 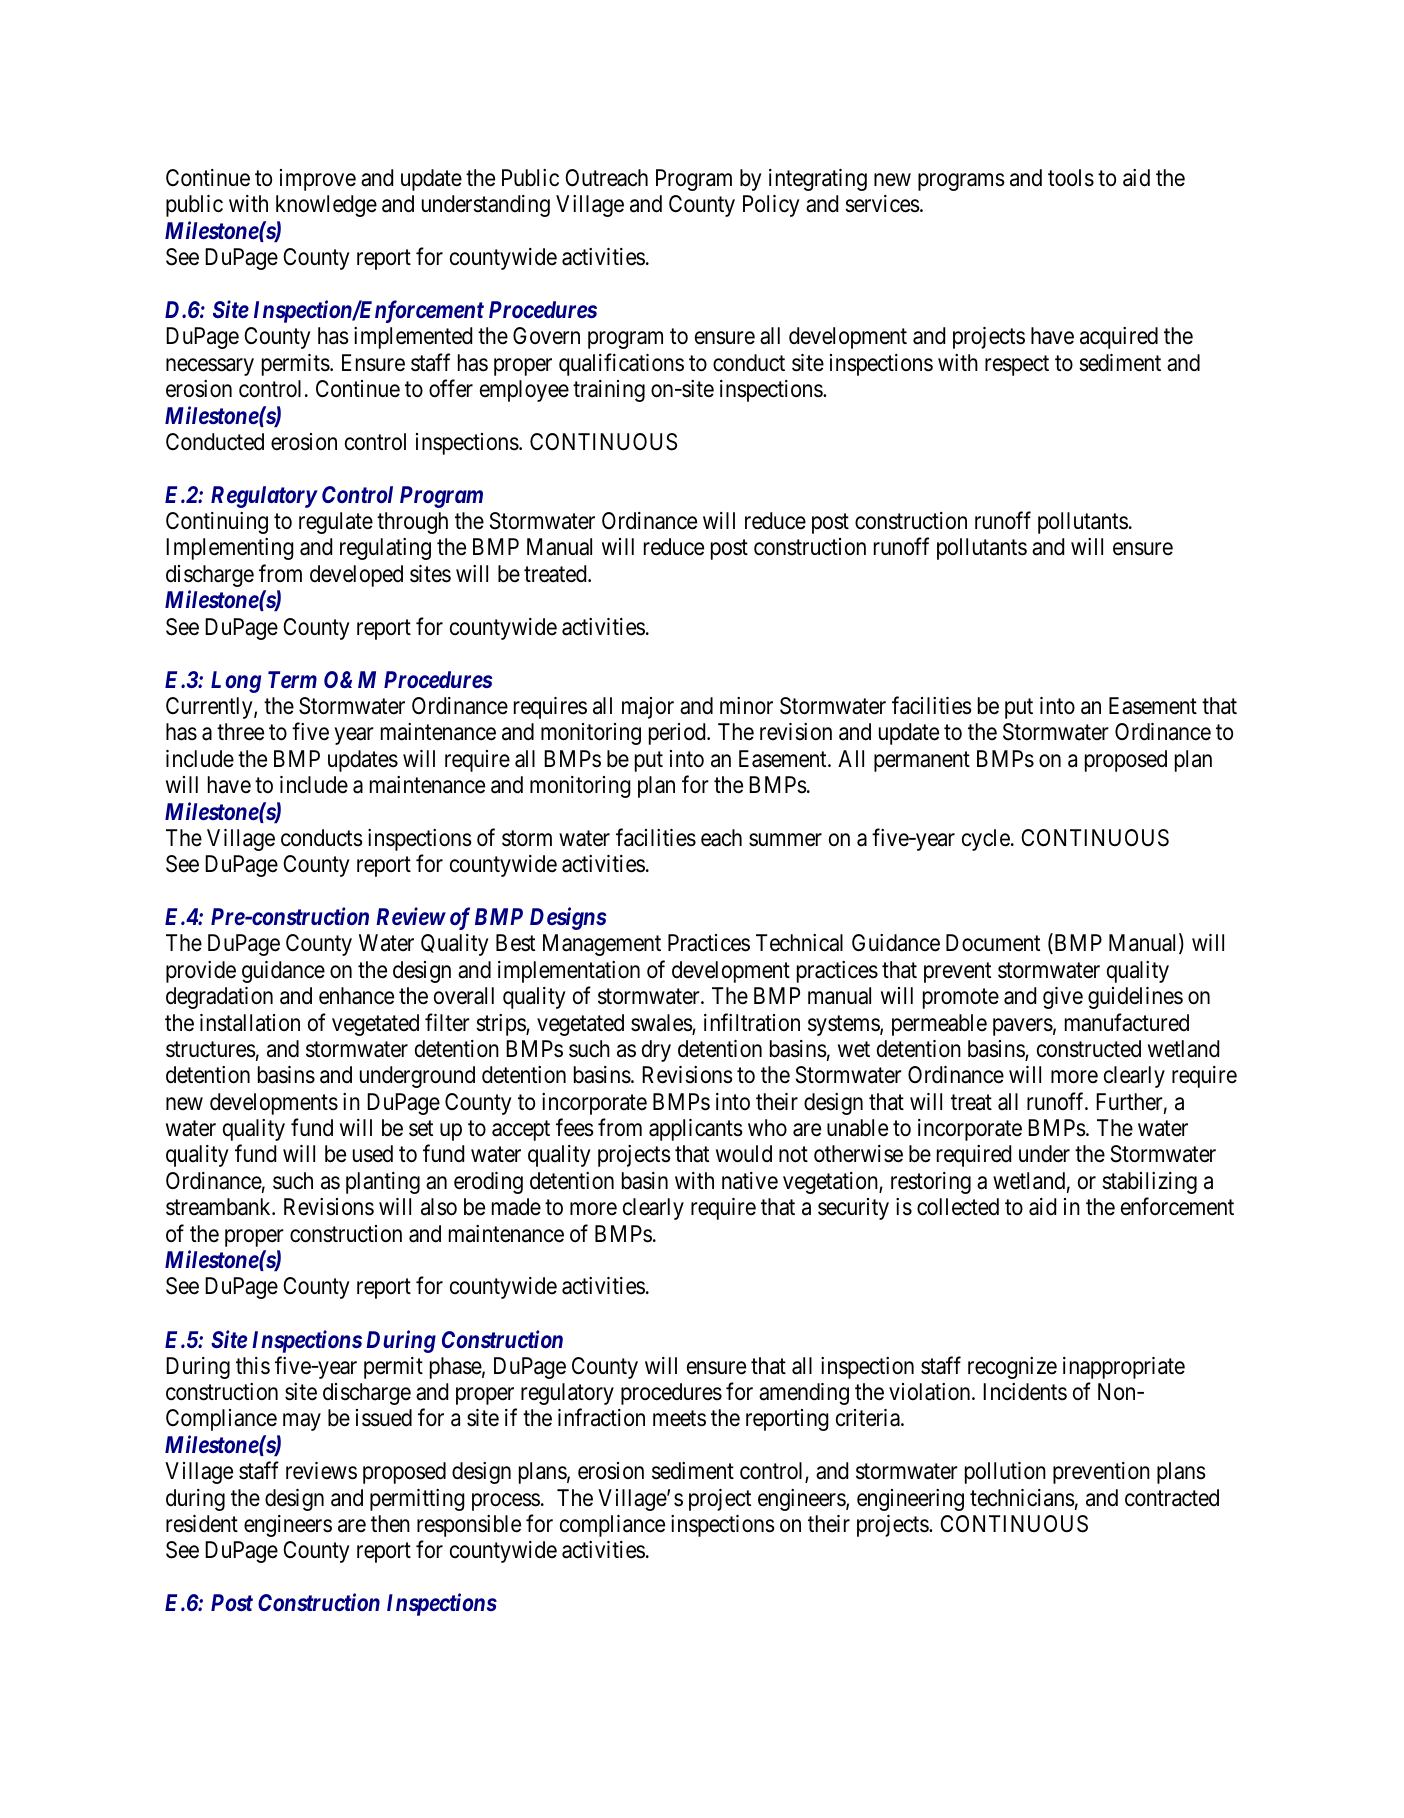 What do you see at coordinates (771, 206) in the page?
I see `Policy` at bounding box center [771, 206].
